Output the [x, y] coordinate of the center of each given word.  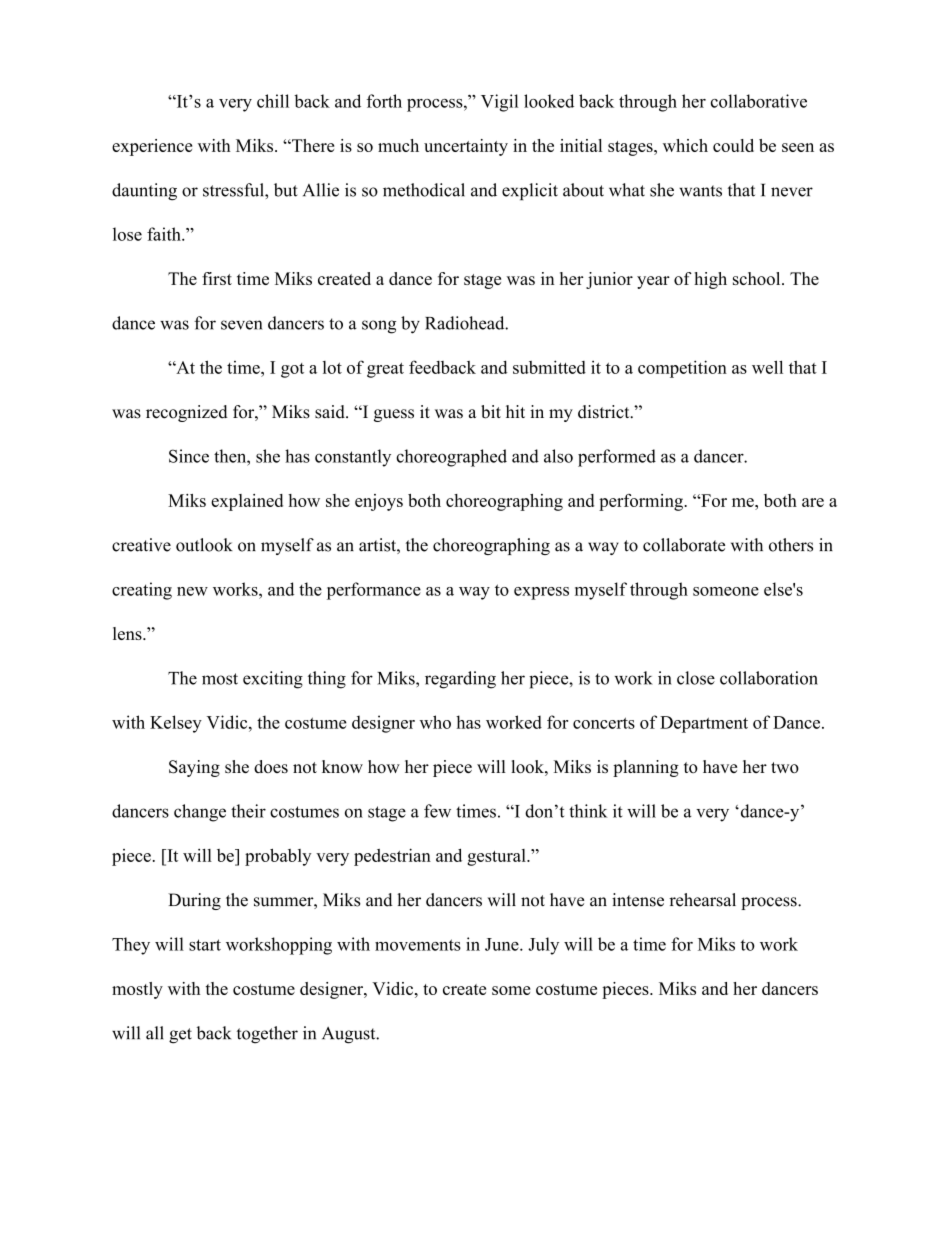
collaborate [684, 545]
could [733, 145]
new [192, 591]
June [503, 944]
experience [152, 147]
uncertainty [466, 147]
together [267, 1035]
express [541, 593]
